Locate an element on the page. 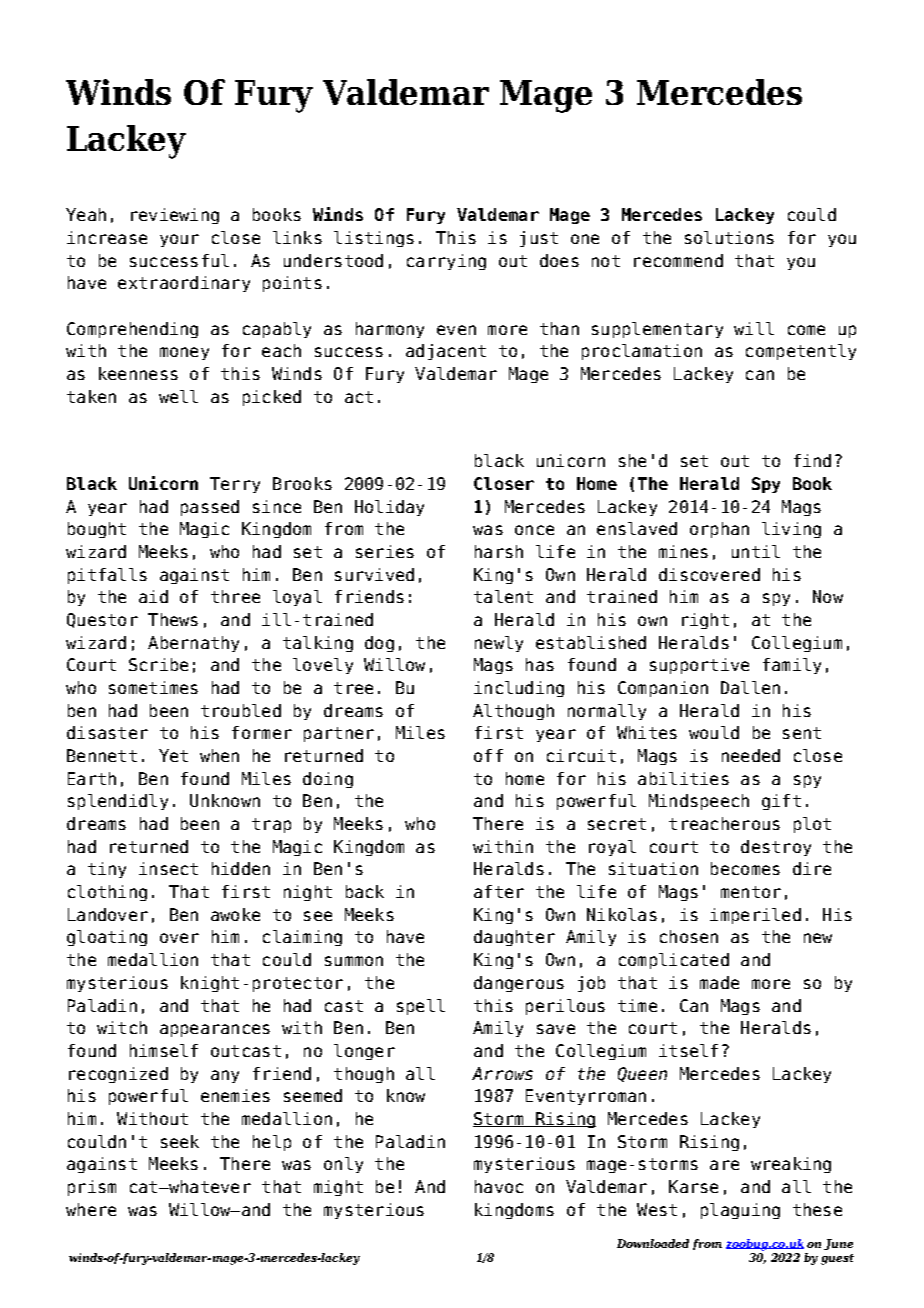 This image has width=924, height=1308. Yet is located at coordinates (173, 755).
